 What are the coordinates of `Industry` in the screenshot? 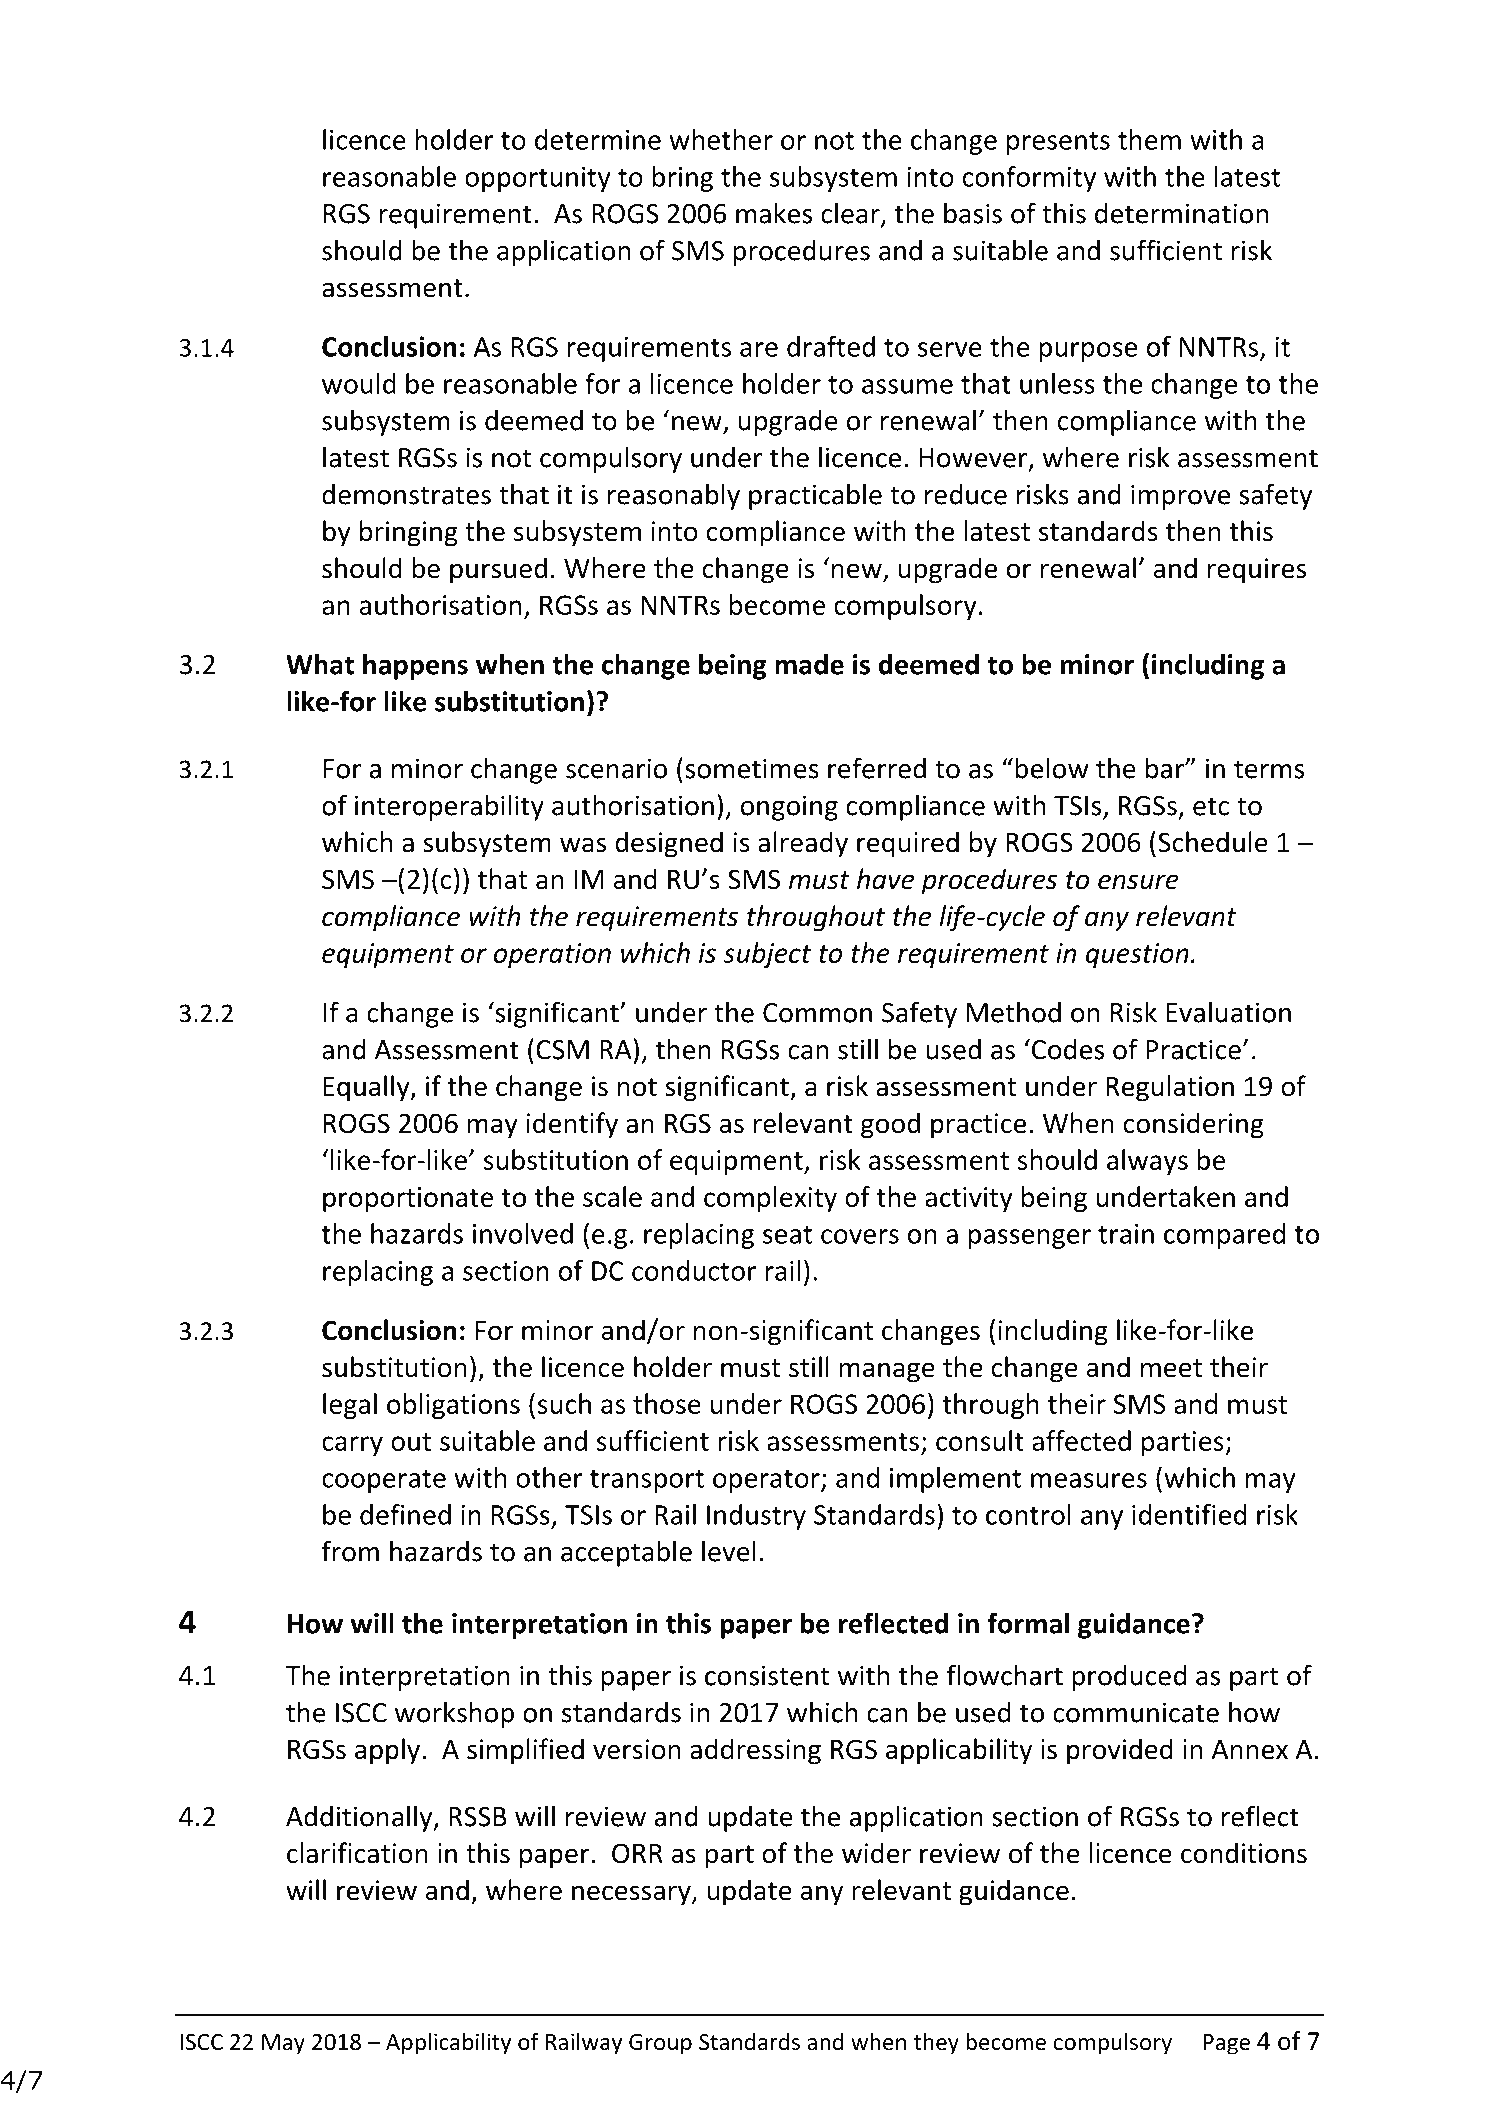 It's located at (756, 1517).
